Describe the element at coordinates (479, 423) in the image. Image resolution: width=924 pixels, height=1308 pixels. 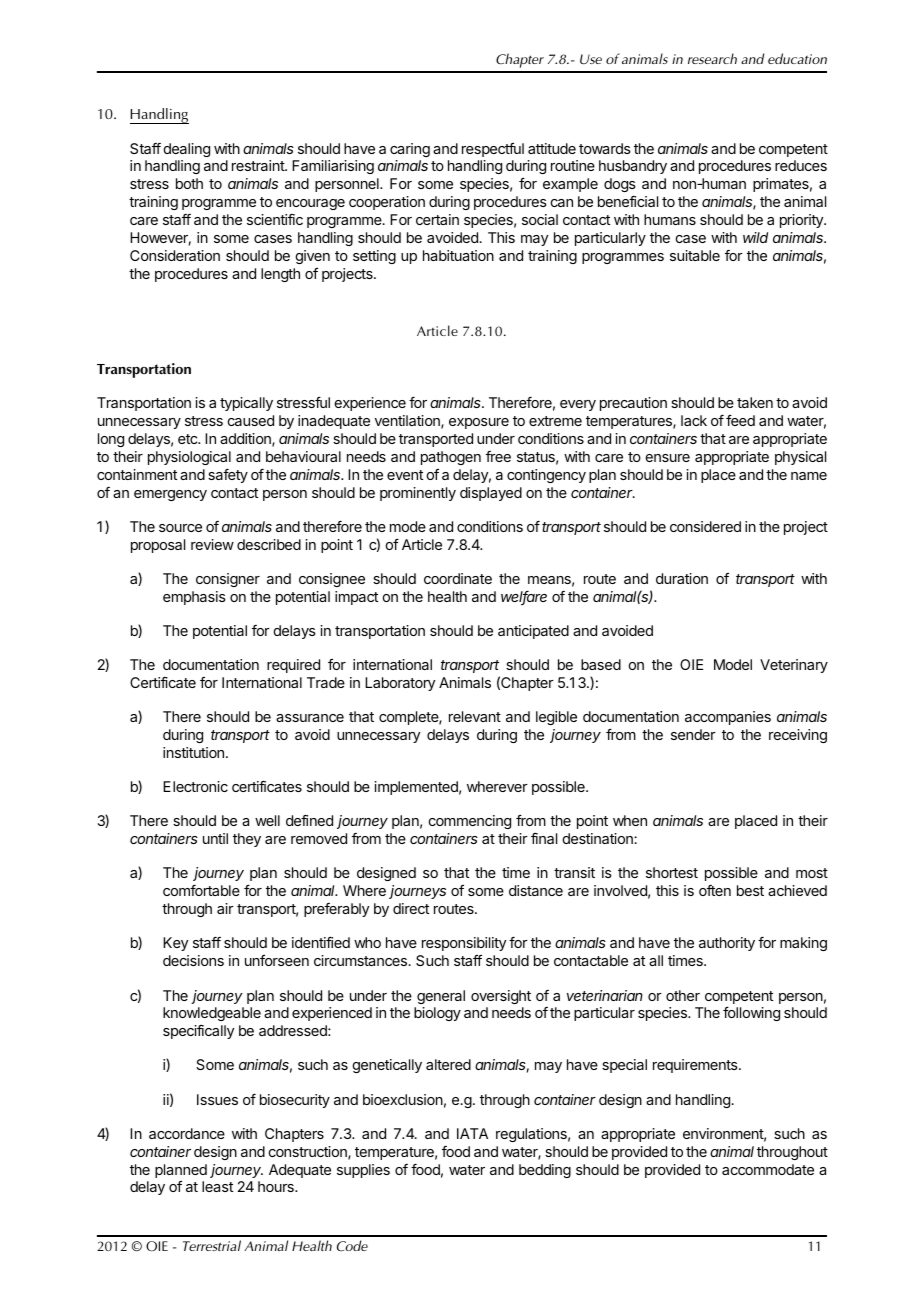
I see `exposure` at that location.
